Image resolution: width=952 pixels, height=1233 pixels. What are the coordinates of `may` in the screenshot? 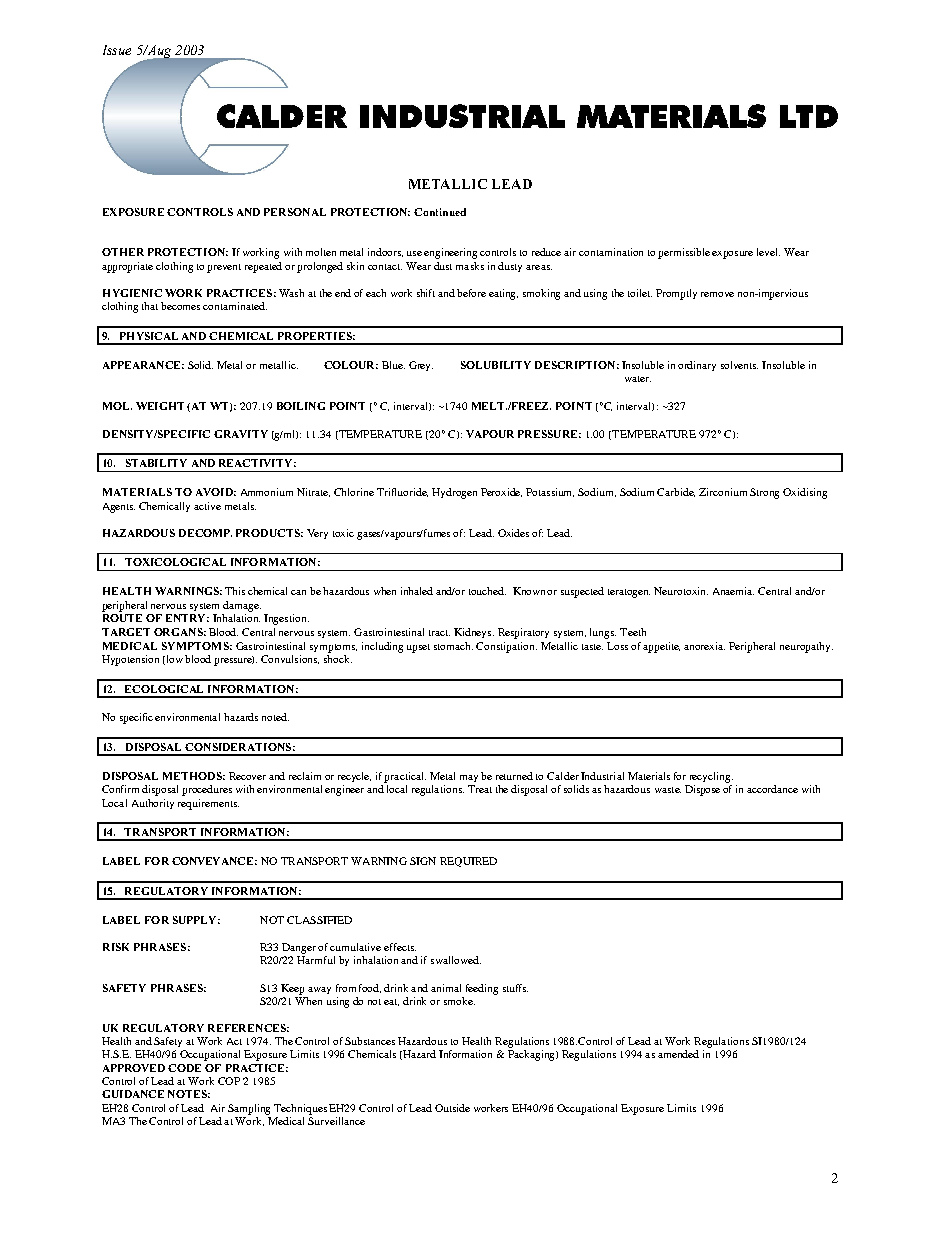 It's located at (469, 778).
